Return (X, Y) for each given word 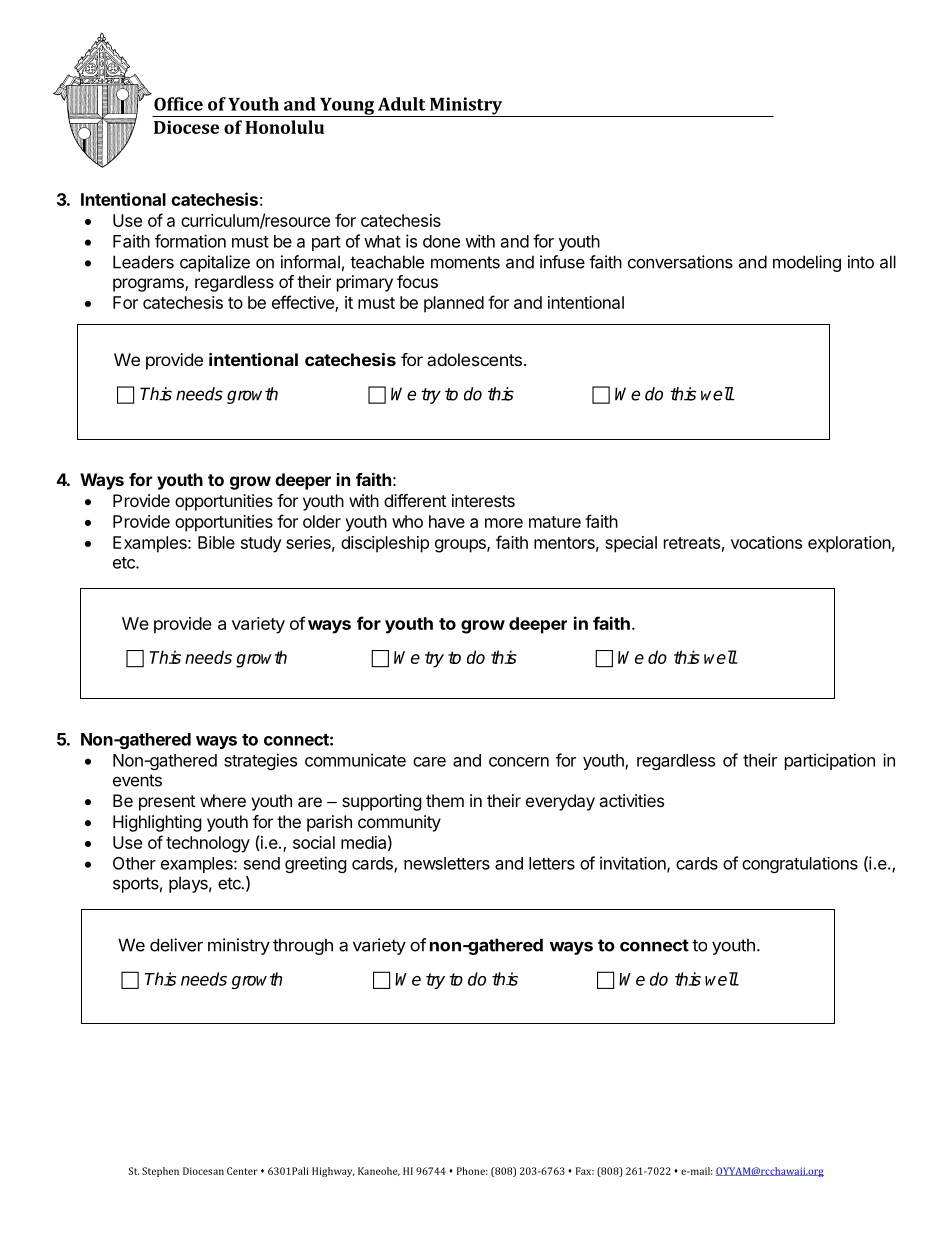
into (861, 262)
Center (242, 1171)
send (262, 863)
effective (304, 303)
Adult (401, 104)
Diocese (186, 127)
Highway (333, 1172)
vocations (766, 542)
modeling (807, 263)
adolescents (474, 359)
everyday (560, 802)
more (504, 523)
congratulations (800, 865)
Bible (216, 542)
